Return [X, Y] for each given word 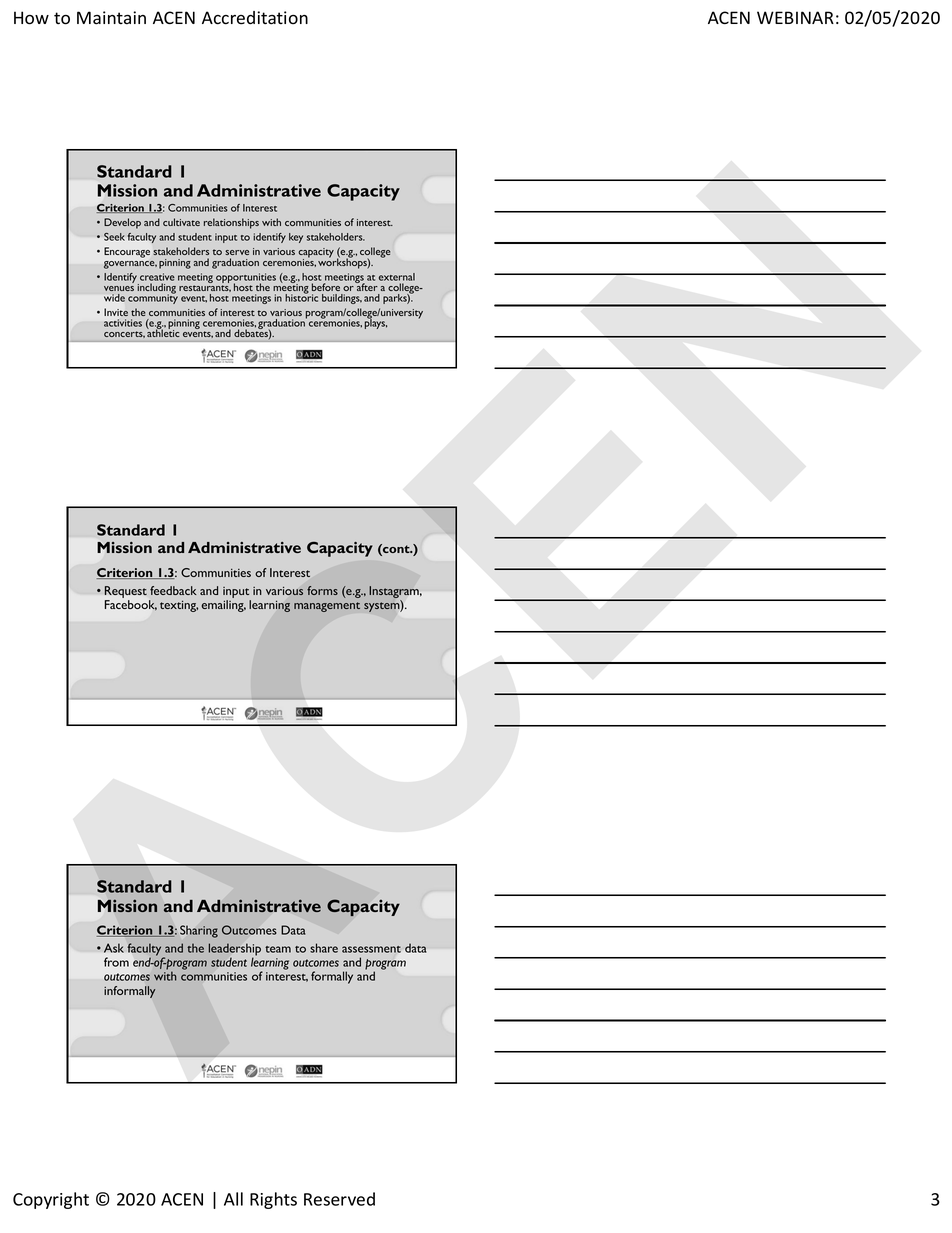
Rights [273, 1200]
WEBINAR [795, 17]
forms [322, 590]
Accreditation [255, 18]
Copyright [51, 1200]
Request [126, 593]
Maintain [111, 18]
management [327, 607]
